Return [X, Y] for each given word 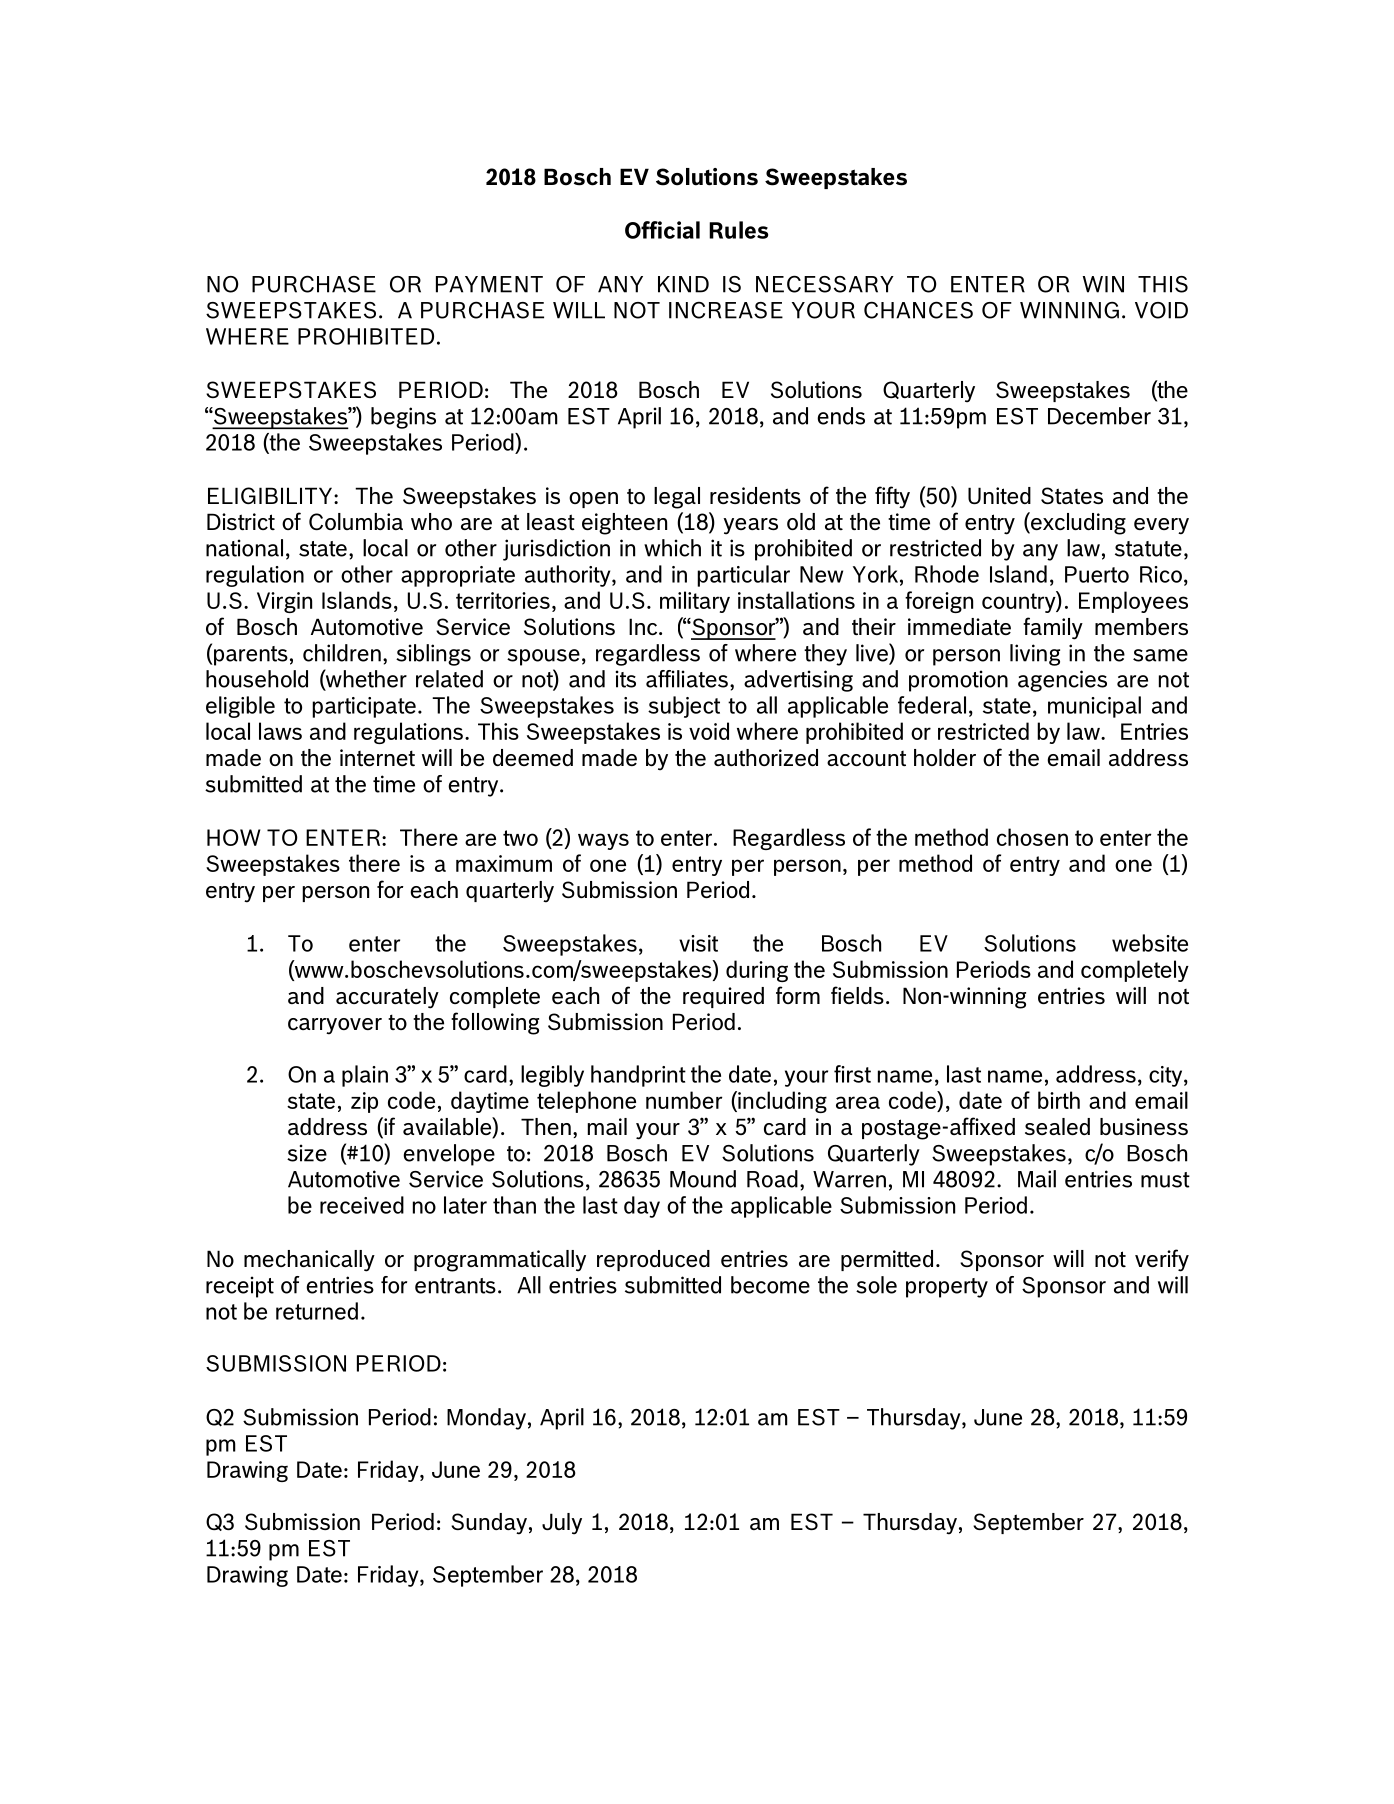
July [562, 1524]
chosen [1032, 837]
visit [698, 943]
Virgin [284, 602]
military [695, 602]
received [362, 1205]
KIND [683, 284]
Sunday [489, 1524]
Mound [703, 1179]
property [947, 1288]
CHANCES [918, 310]
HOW [233, 837]
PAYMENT [489, 284]
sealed [1057, 1126]
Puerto [1097, 574]
